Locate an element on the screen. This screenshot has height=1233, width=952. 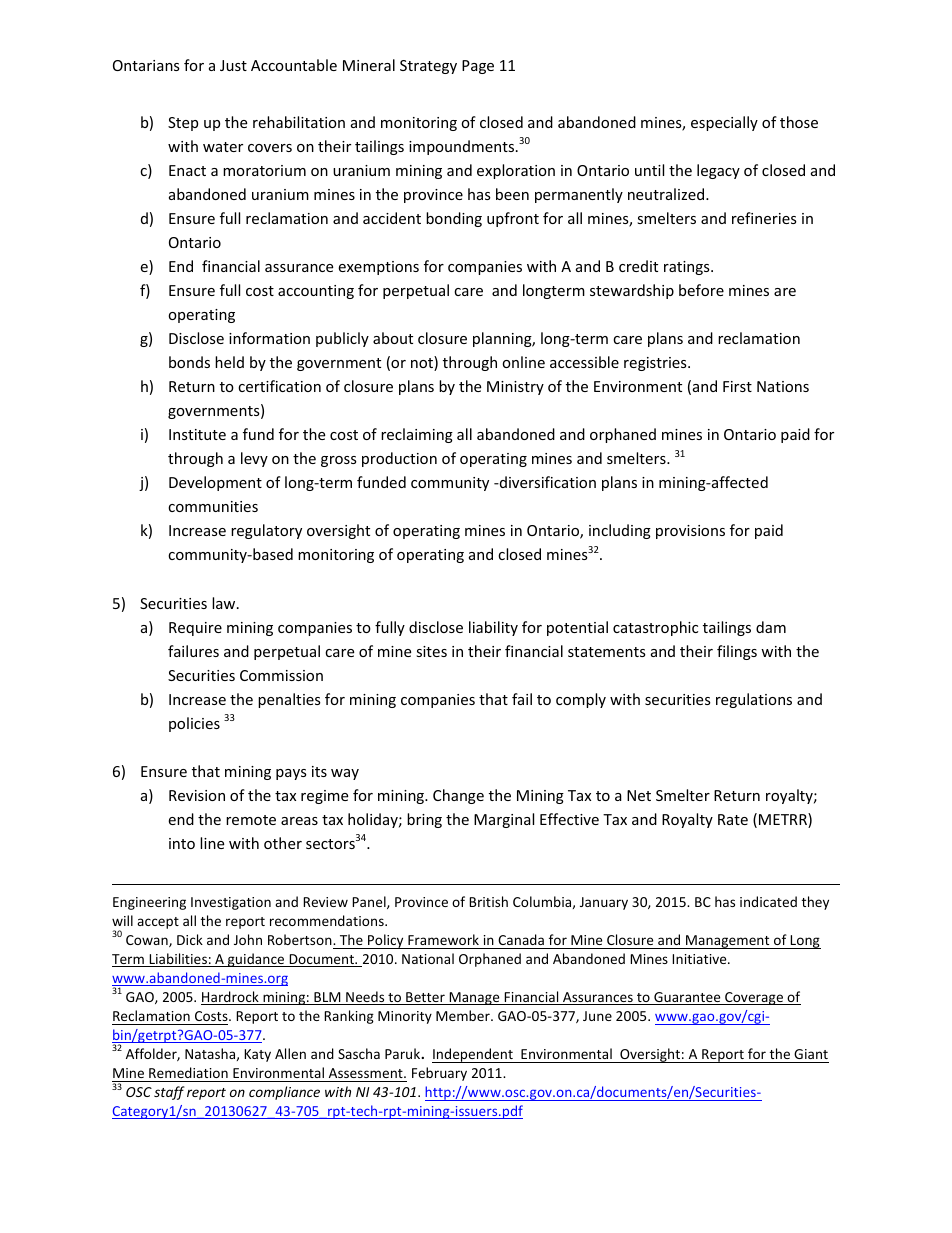
Step is located at coordinates (183, 124).
